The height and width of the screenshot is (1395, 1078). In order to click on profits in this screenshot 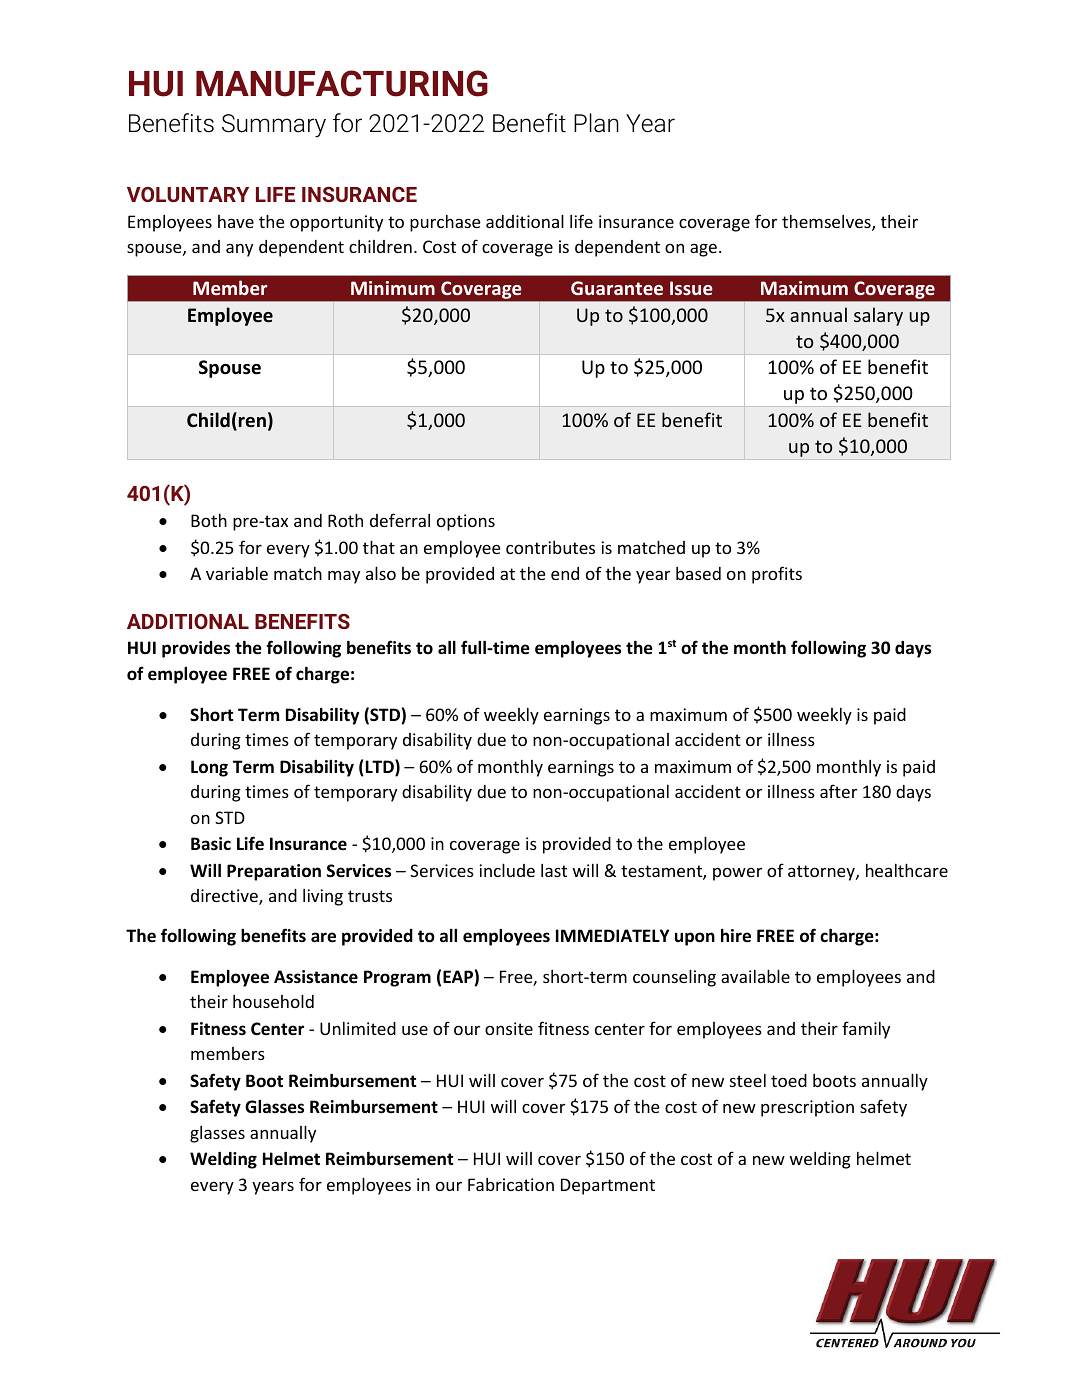, I will do `click(777, 575)`.
